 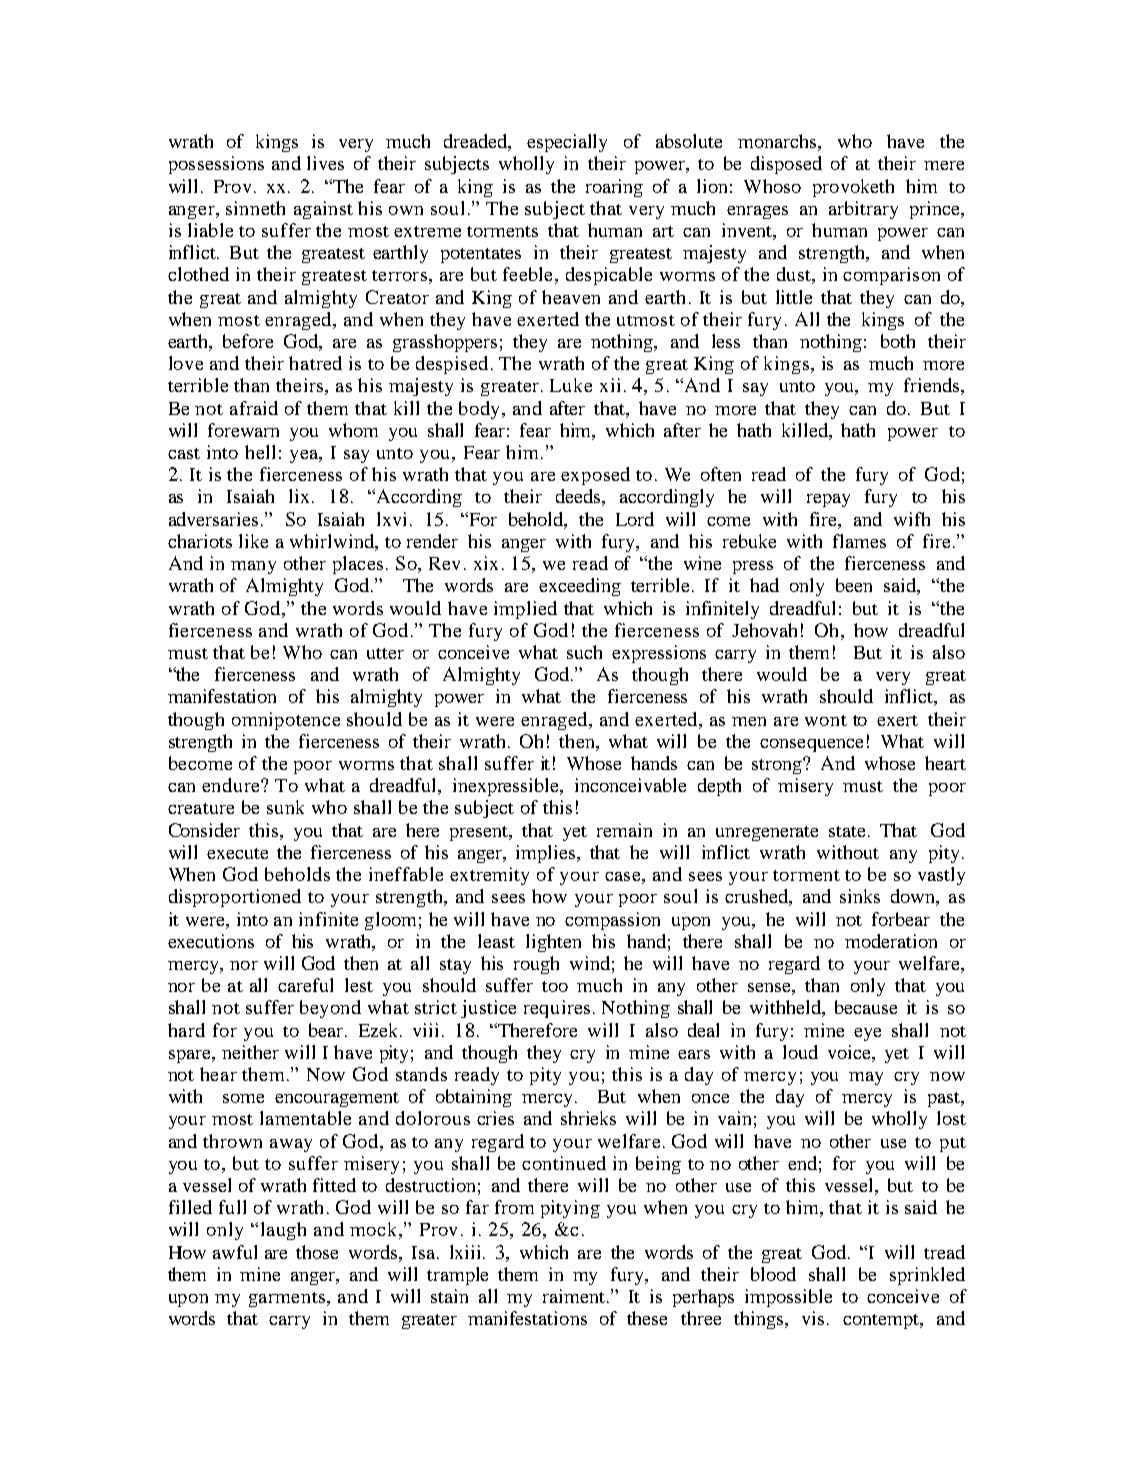 What do you see at coordinates (595, 476) in the document?
I see `exposed` at bounding box center [595, 476].
